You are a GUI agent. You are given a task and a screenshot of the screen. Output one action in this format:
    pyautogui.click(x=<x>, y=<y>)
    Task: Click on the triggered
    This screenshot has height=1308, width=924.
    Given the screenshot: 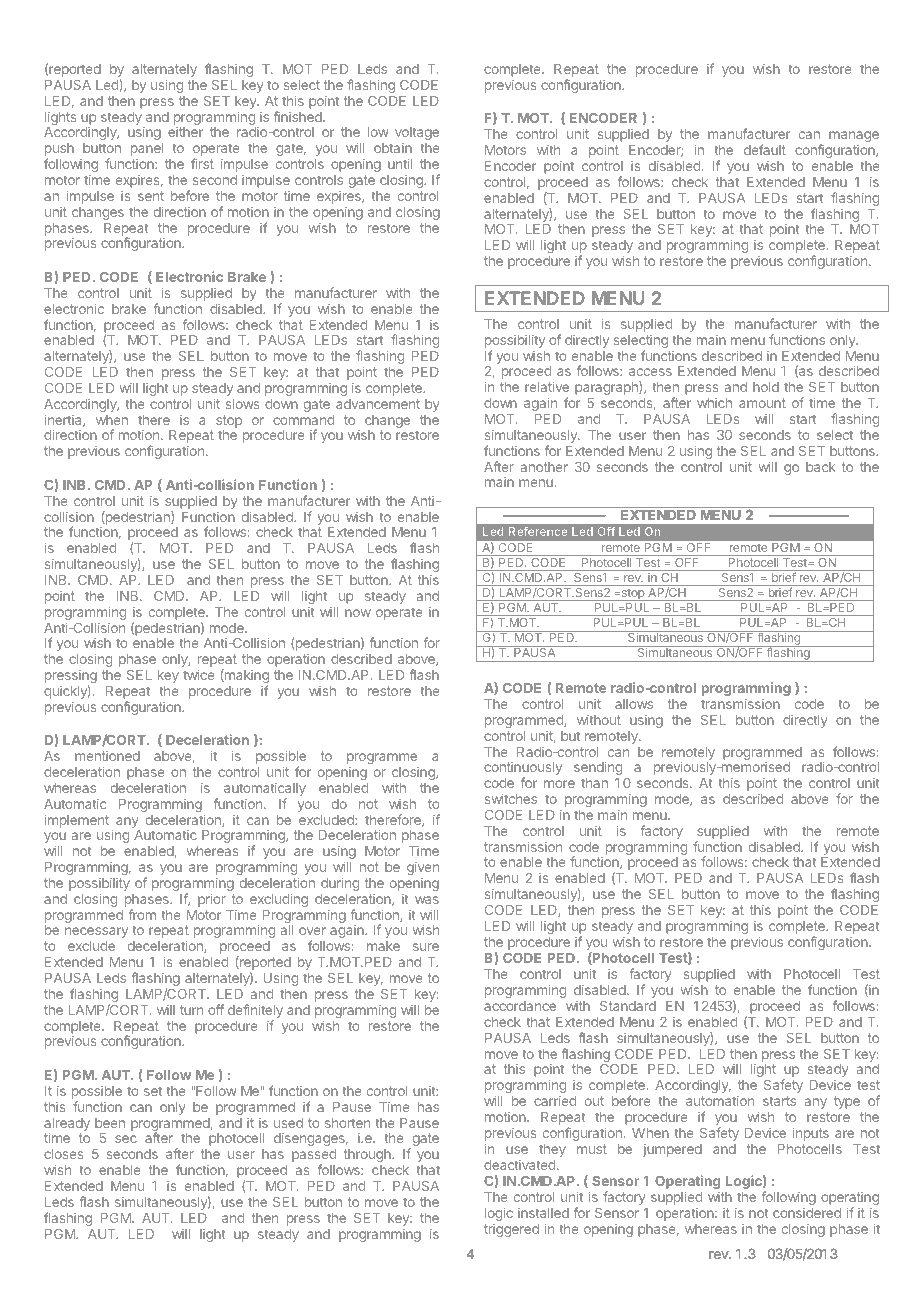 What is the action you would take?
    pyautogui.click(x=511, y=1230)
